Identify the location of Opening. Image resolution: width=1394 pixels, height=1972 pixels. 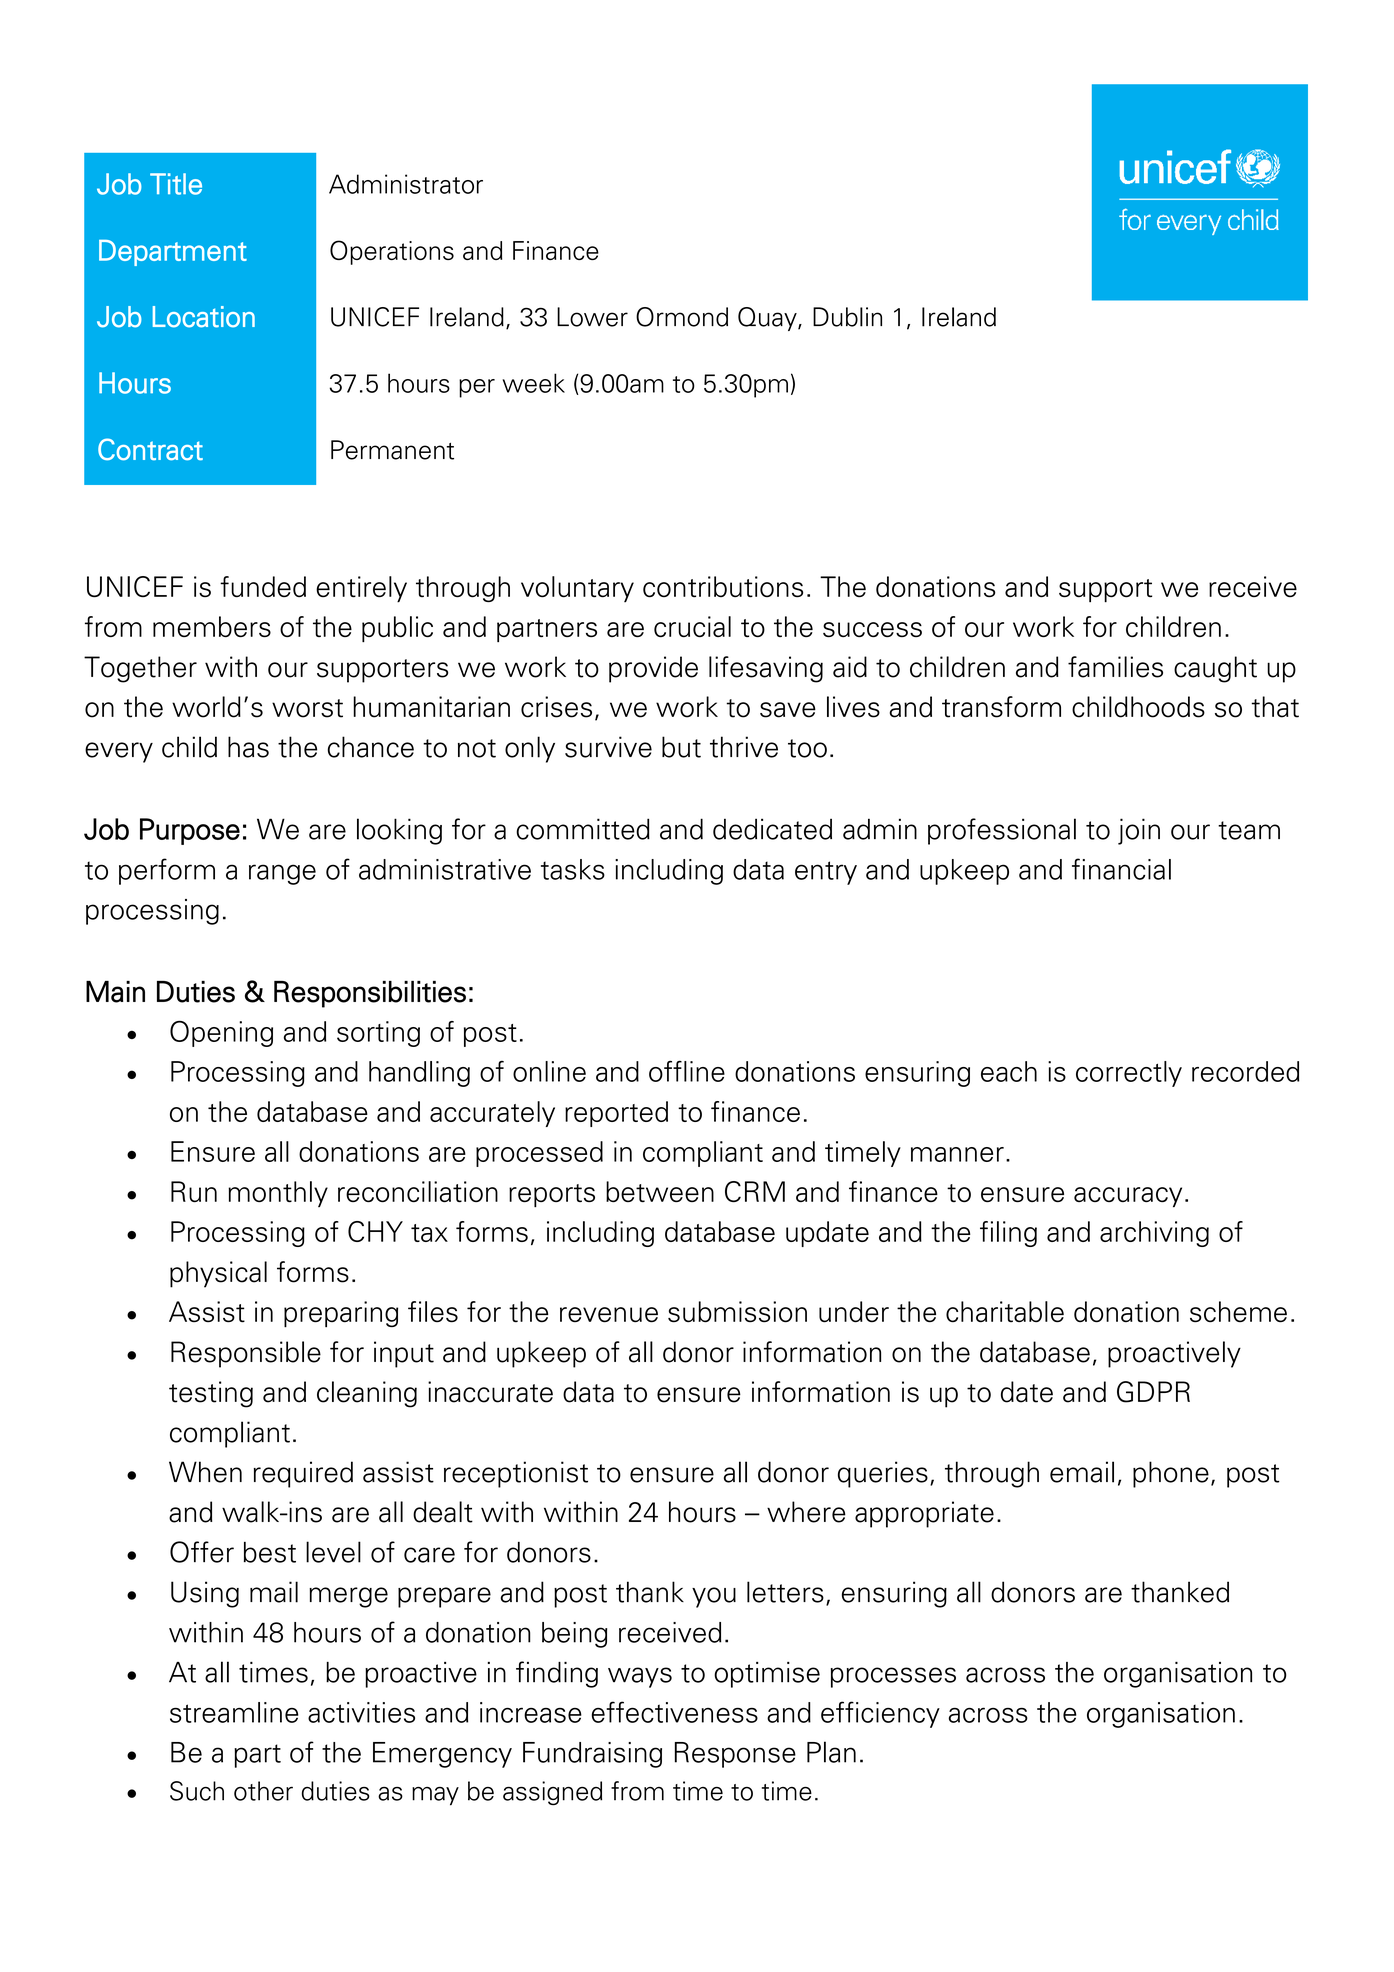
(221, 1034).
